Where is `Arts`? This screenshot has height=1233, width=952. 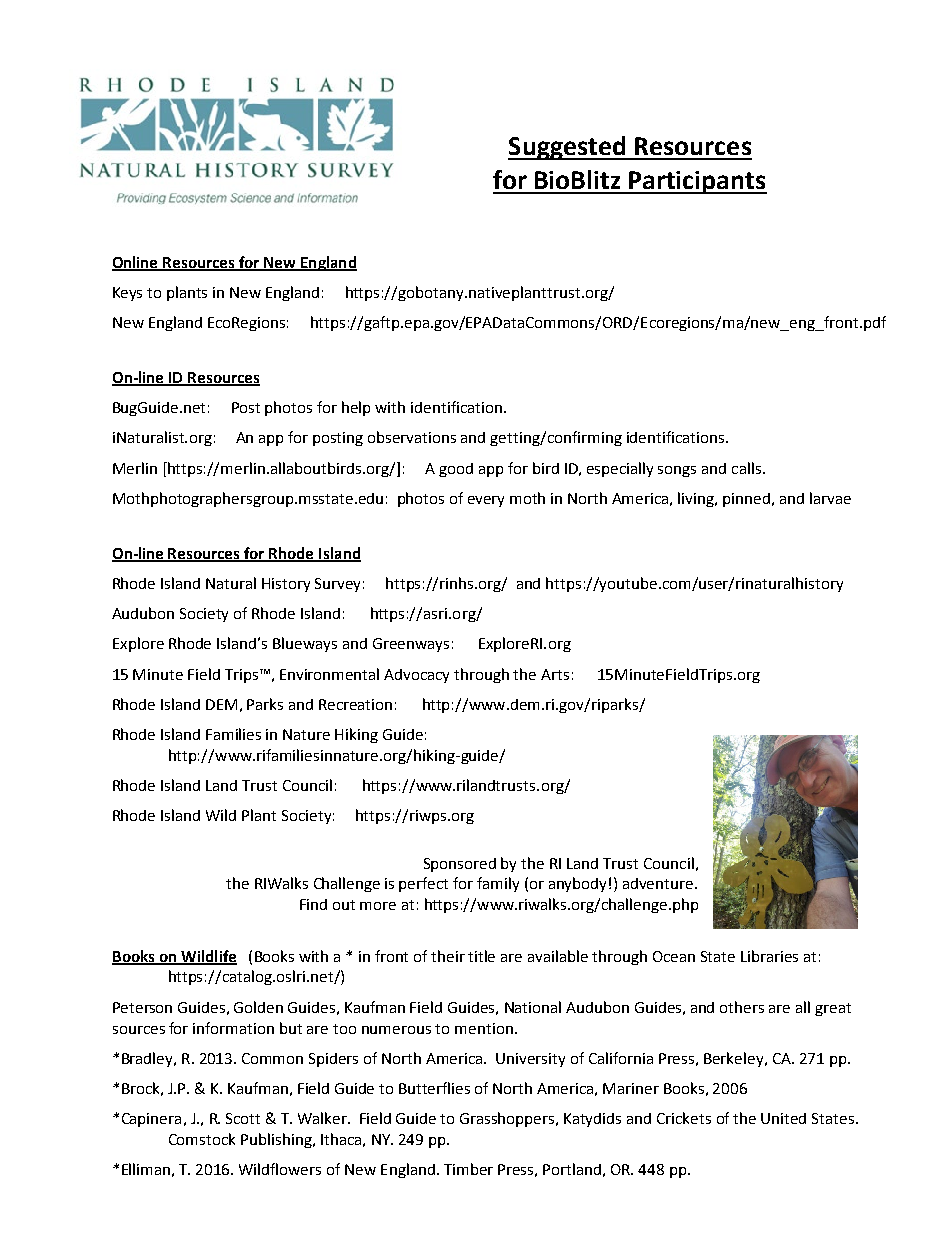
Arts is located at coordinates (555, 674).
